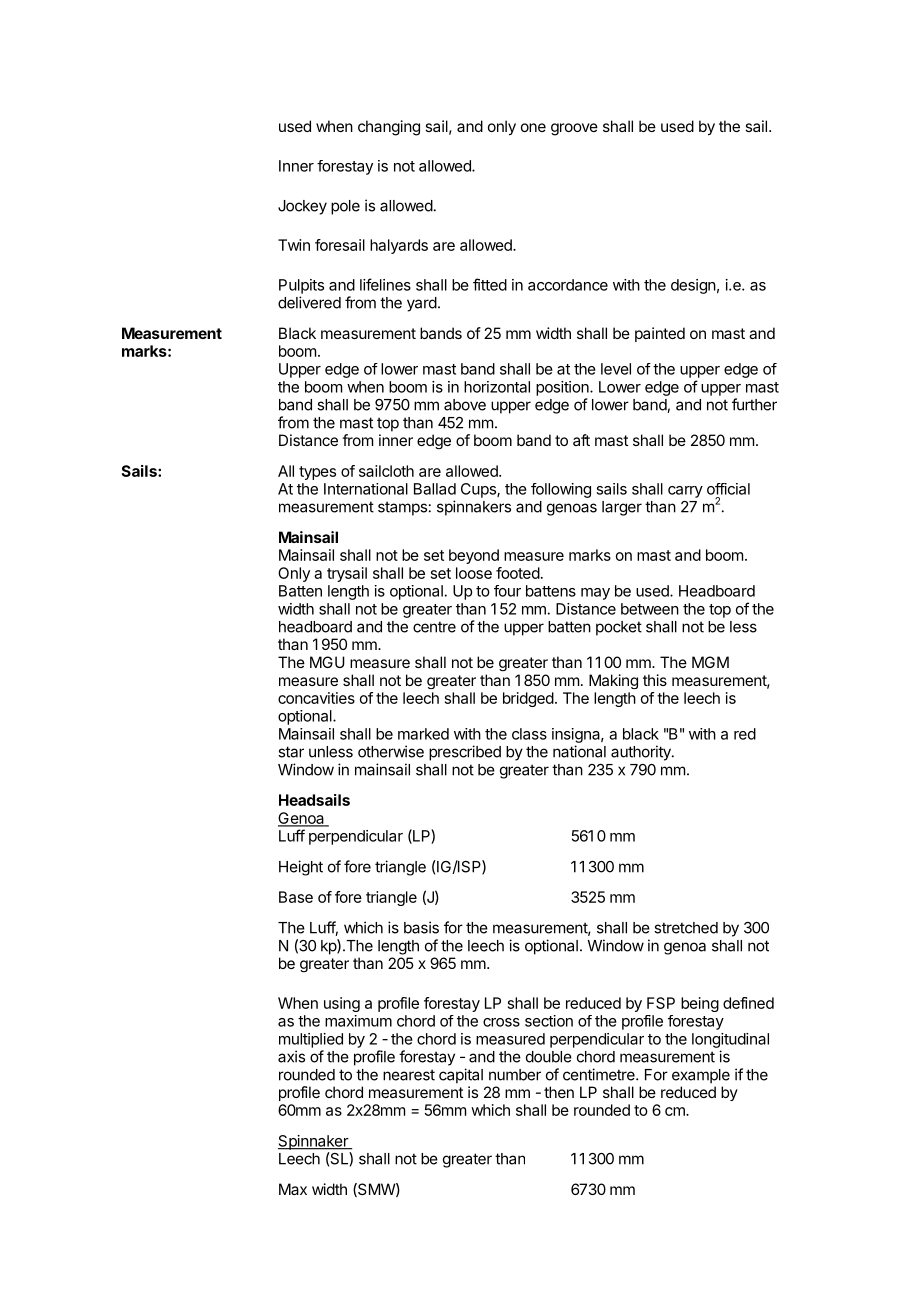 This document has height=1308, width=924. What do you see at coordinates (391, 751) in the document?
I see `otherwise` at bounding box center [391, 751].
